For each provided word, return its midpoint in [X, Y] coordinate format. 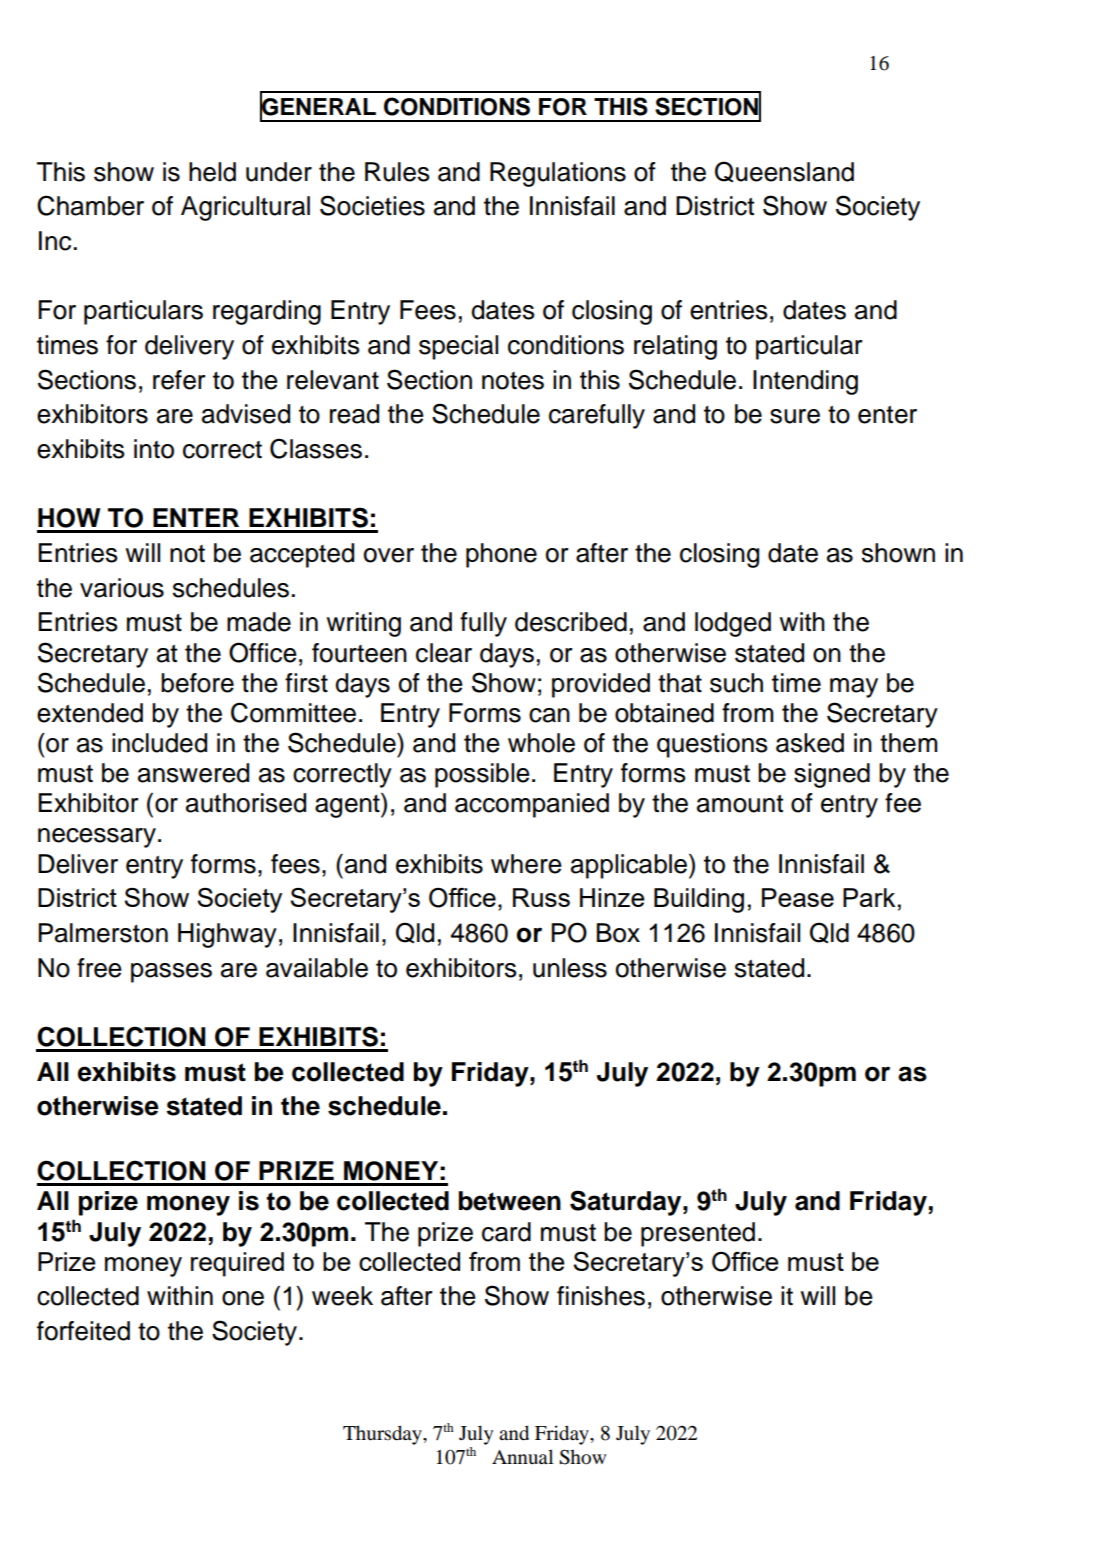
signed [832, 775]
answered [193, 773]
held [212, 172]
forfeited [83, 1331]
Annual [522, 1456]
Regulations [558, 174]
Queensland [784, 172]
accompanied [532, 805]
